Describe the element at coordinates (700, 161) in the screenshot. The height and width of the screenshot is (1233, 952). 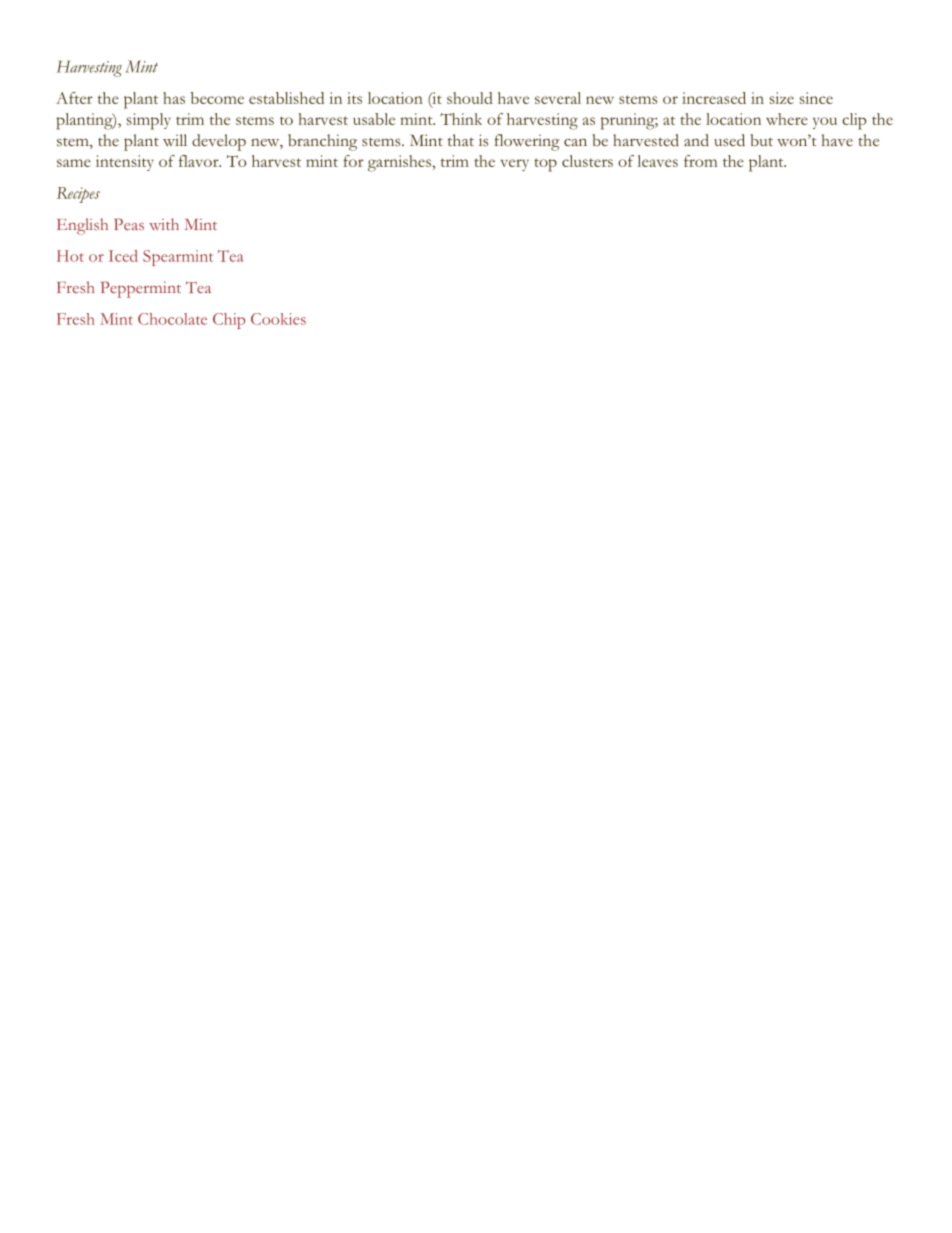
I see `from` at that location.
